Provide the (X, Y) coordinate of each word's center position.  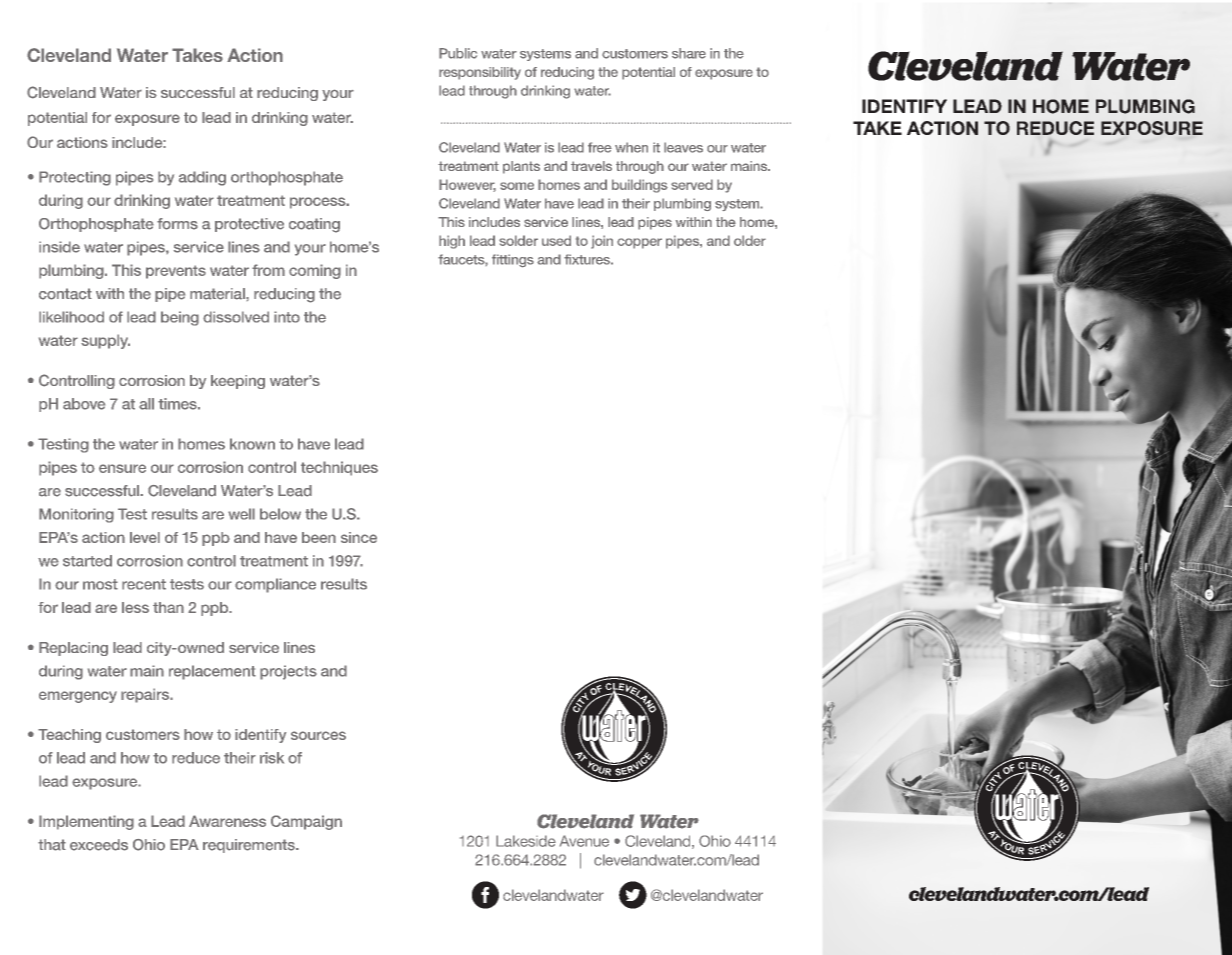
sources (318, 735)
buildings (640, 186)
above (84, 404)
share (689, 53)
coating (314, 225)
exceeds (99, 845)
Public (458, 53)
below (280, 514)
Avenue (584, 841)
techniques (339, 468)
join (602, 242)
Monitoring (76, 515)
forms (177, 224)
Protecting (75, 178)
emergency (78, 697)
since (359, 537)
